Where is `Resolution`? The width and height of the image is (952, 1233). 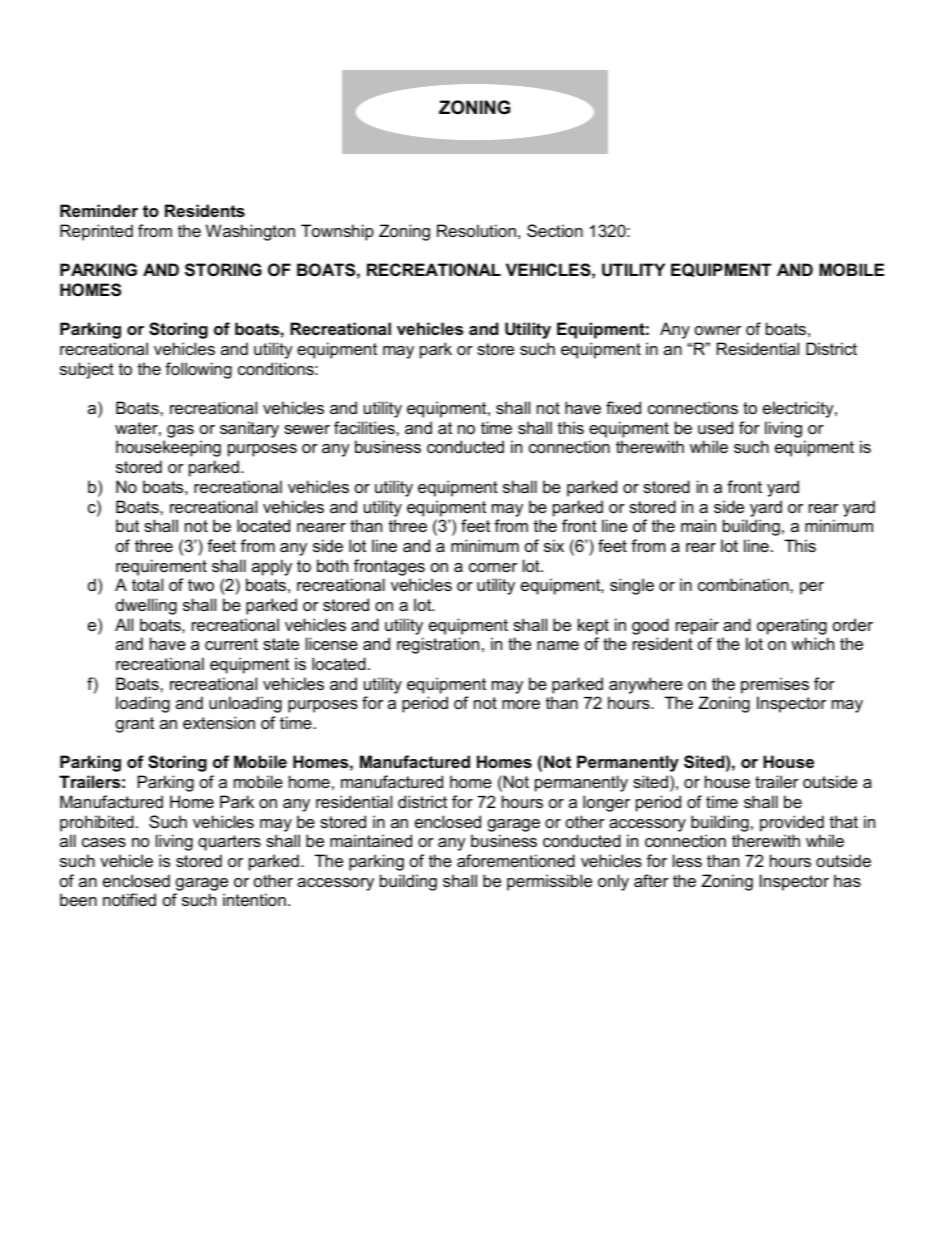
Resolution is located at coordinates (476, 230).
